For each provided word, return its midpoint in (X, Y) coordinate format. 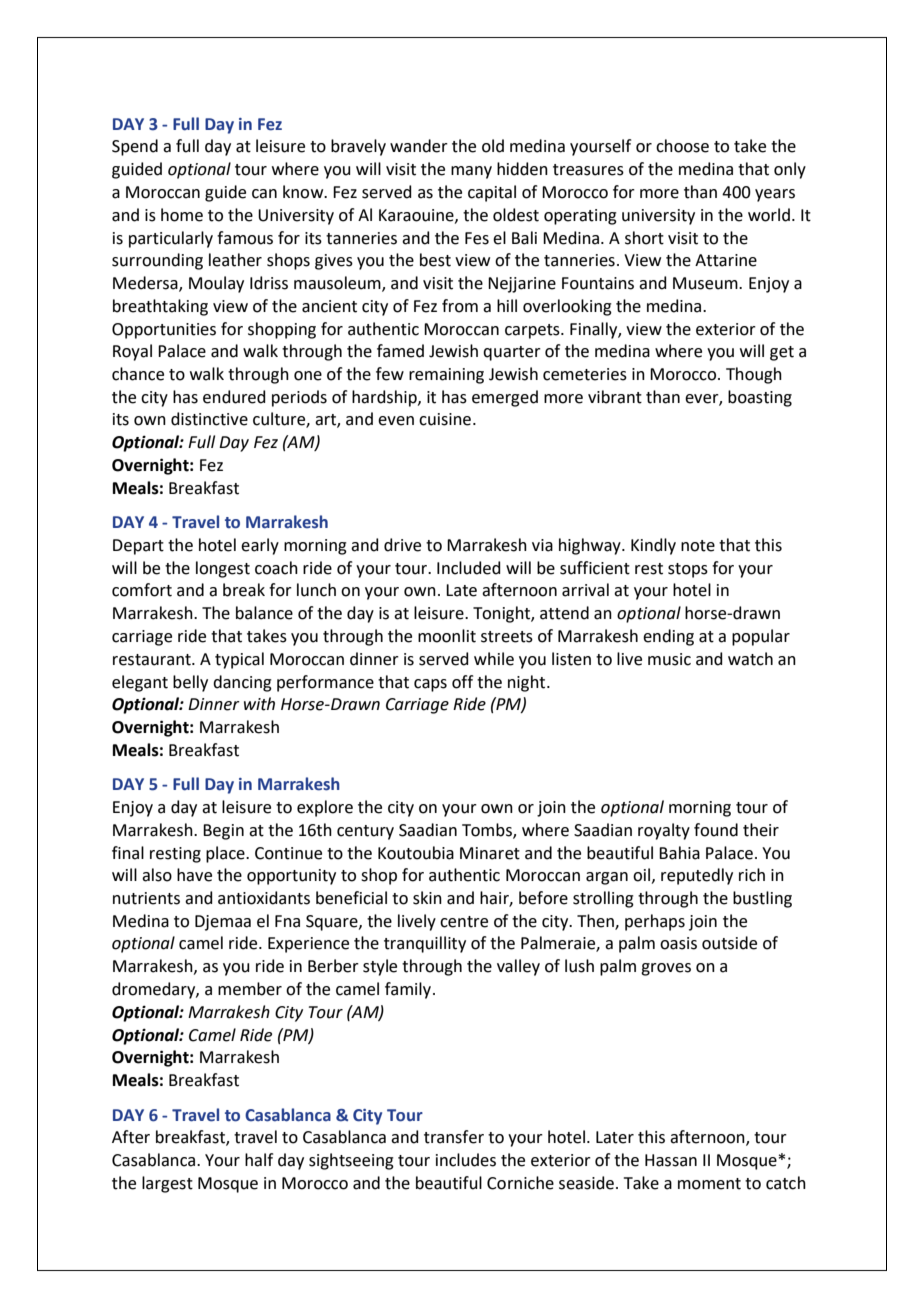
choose (682, 146)
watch (750, 659)
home (182, 215)
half (259, 1160)
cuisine (445, 419)
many (471, 172)
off (462, 682)
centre (464, 922)
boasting (760, 398)
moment (709, 1184)
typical (239, 660)
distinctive (209, 419)
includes (466, 1160)
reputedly (697, 876)
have (194, 875)
